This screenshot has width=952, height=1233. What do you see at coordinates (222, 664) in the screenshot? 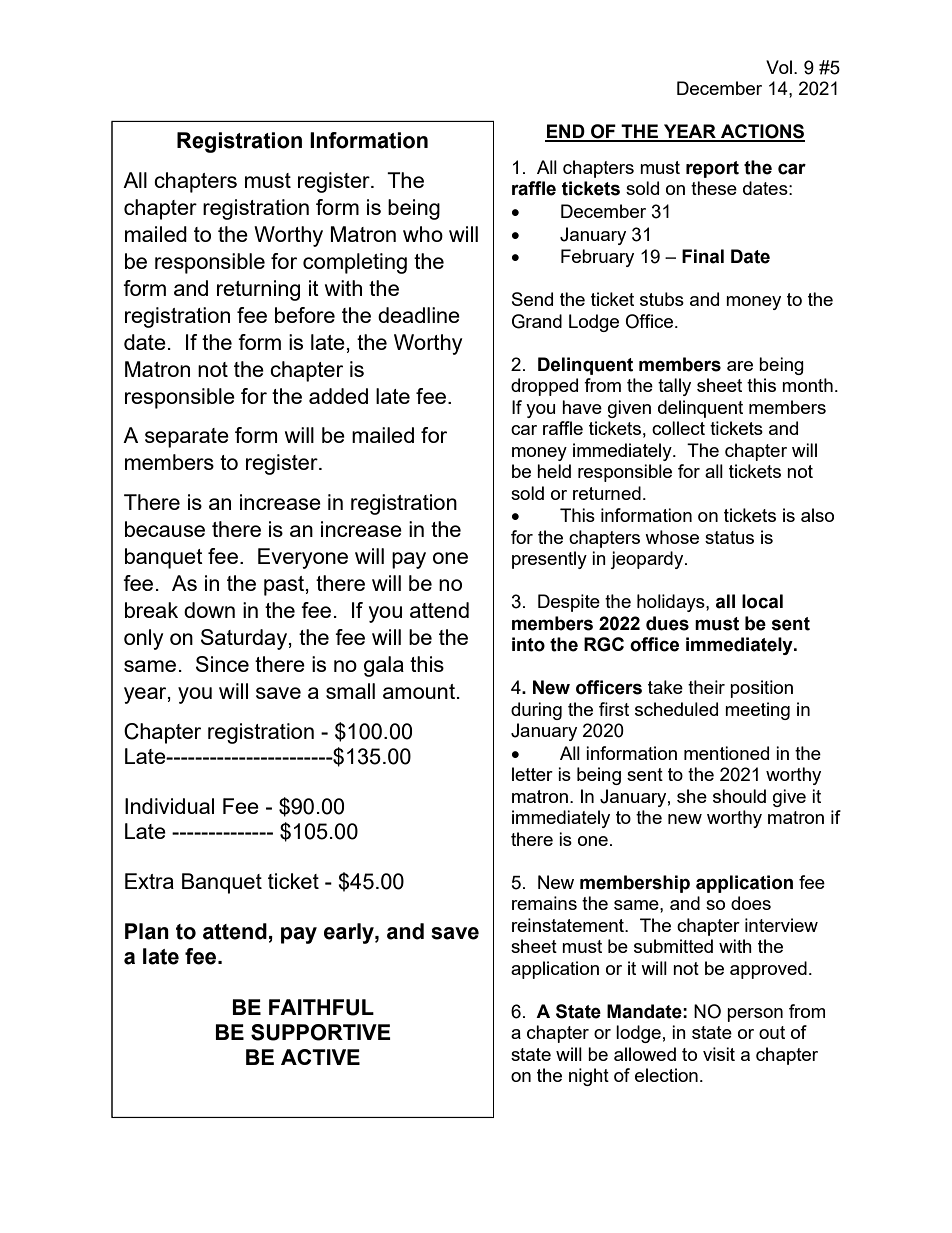
I see `Since` at bounding box center [222, 664].
